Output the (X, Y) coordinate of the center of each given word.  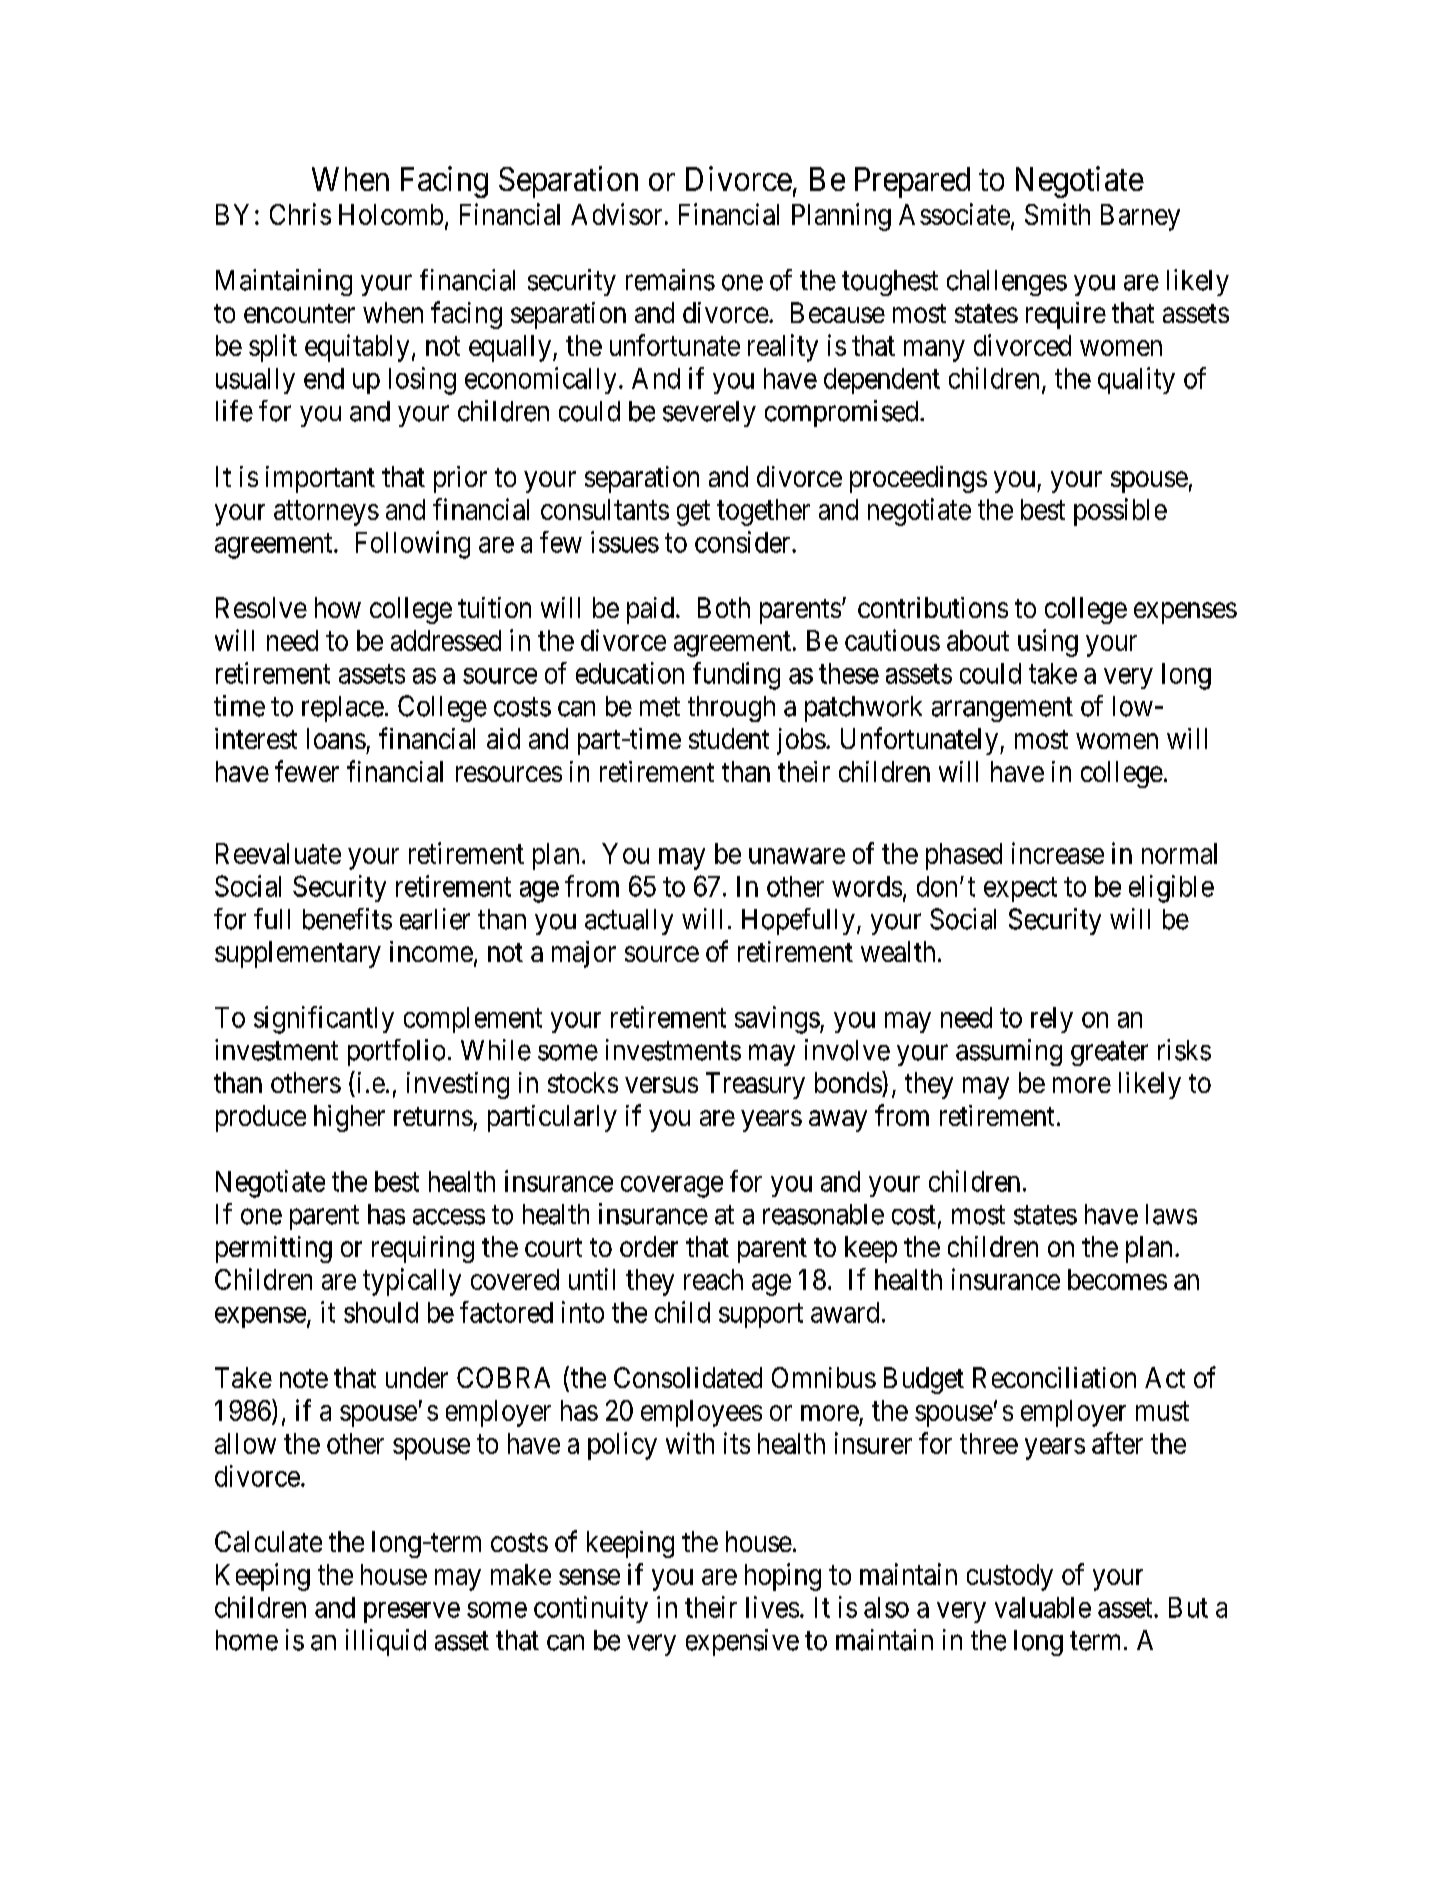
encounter (299, 313)
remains (670, 280)
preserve (412, 1612)
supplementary (298, 954)
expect (1020, 889)
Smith (1057, 214)
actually (629, 922)
